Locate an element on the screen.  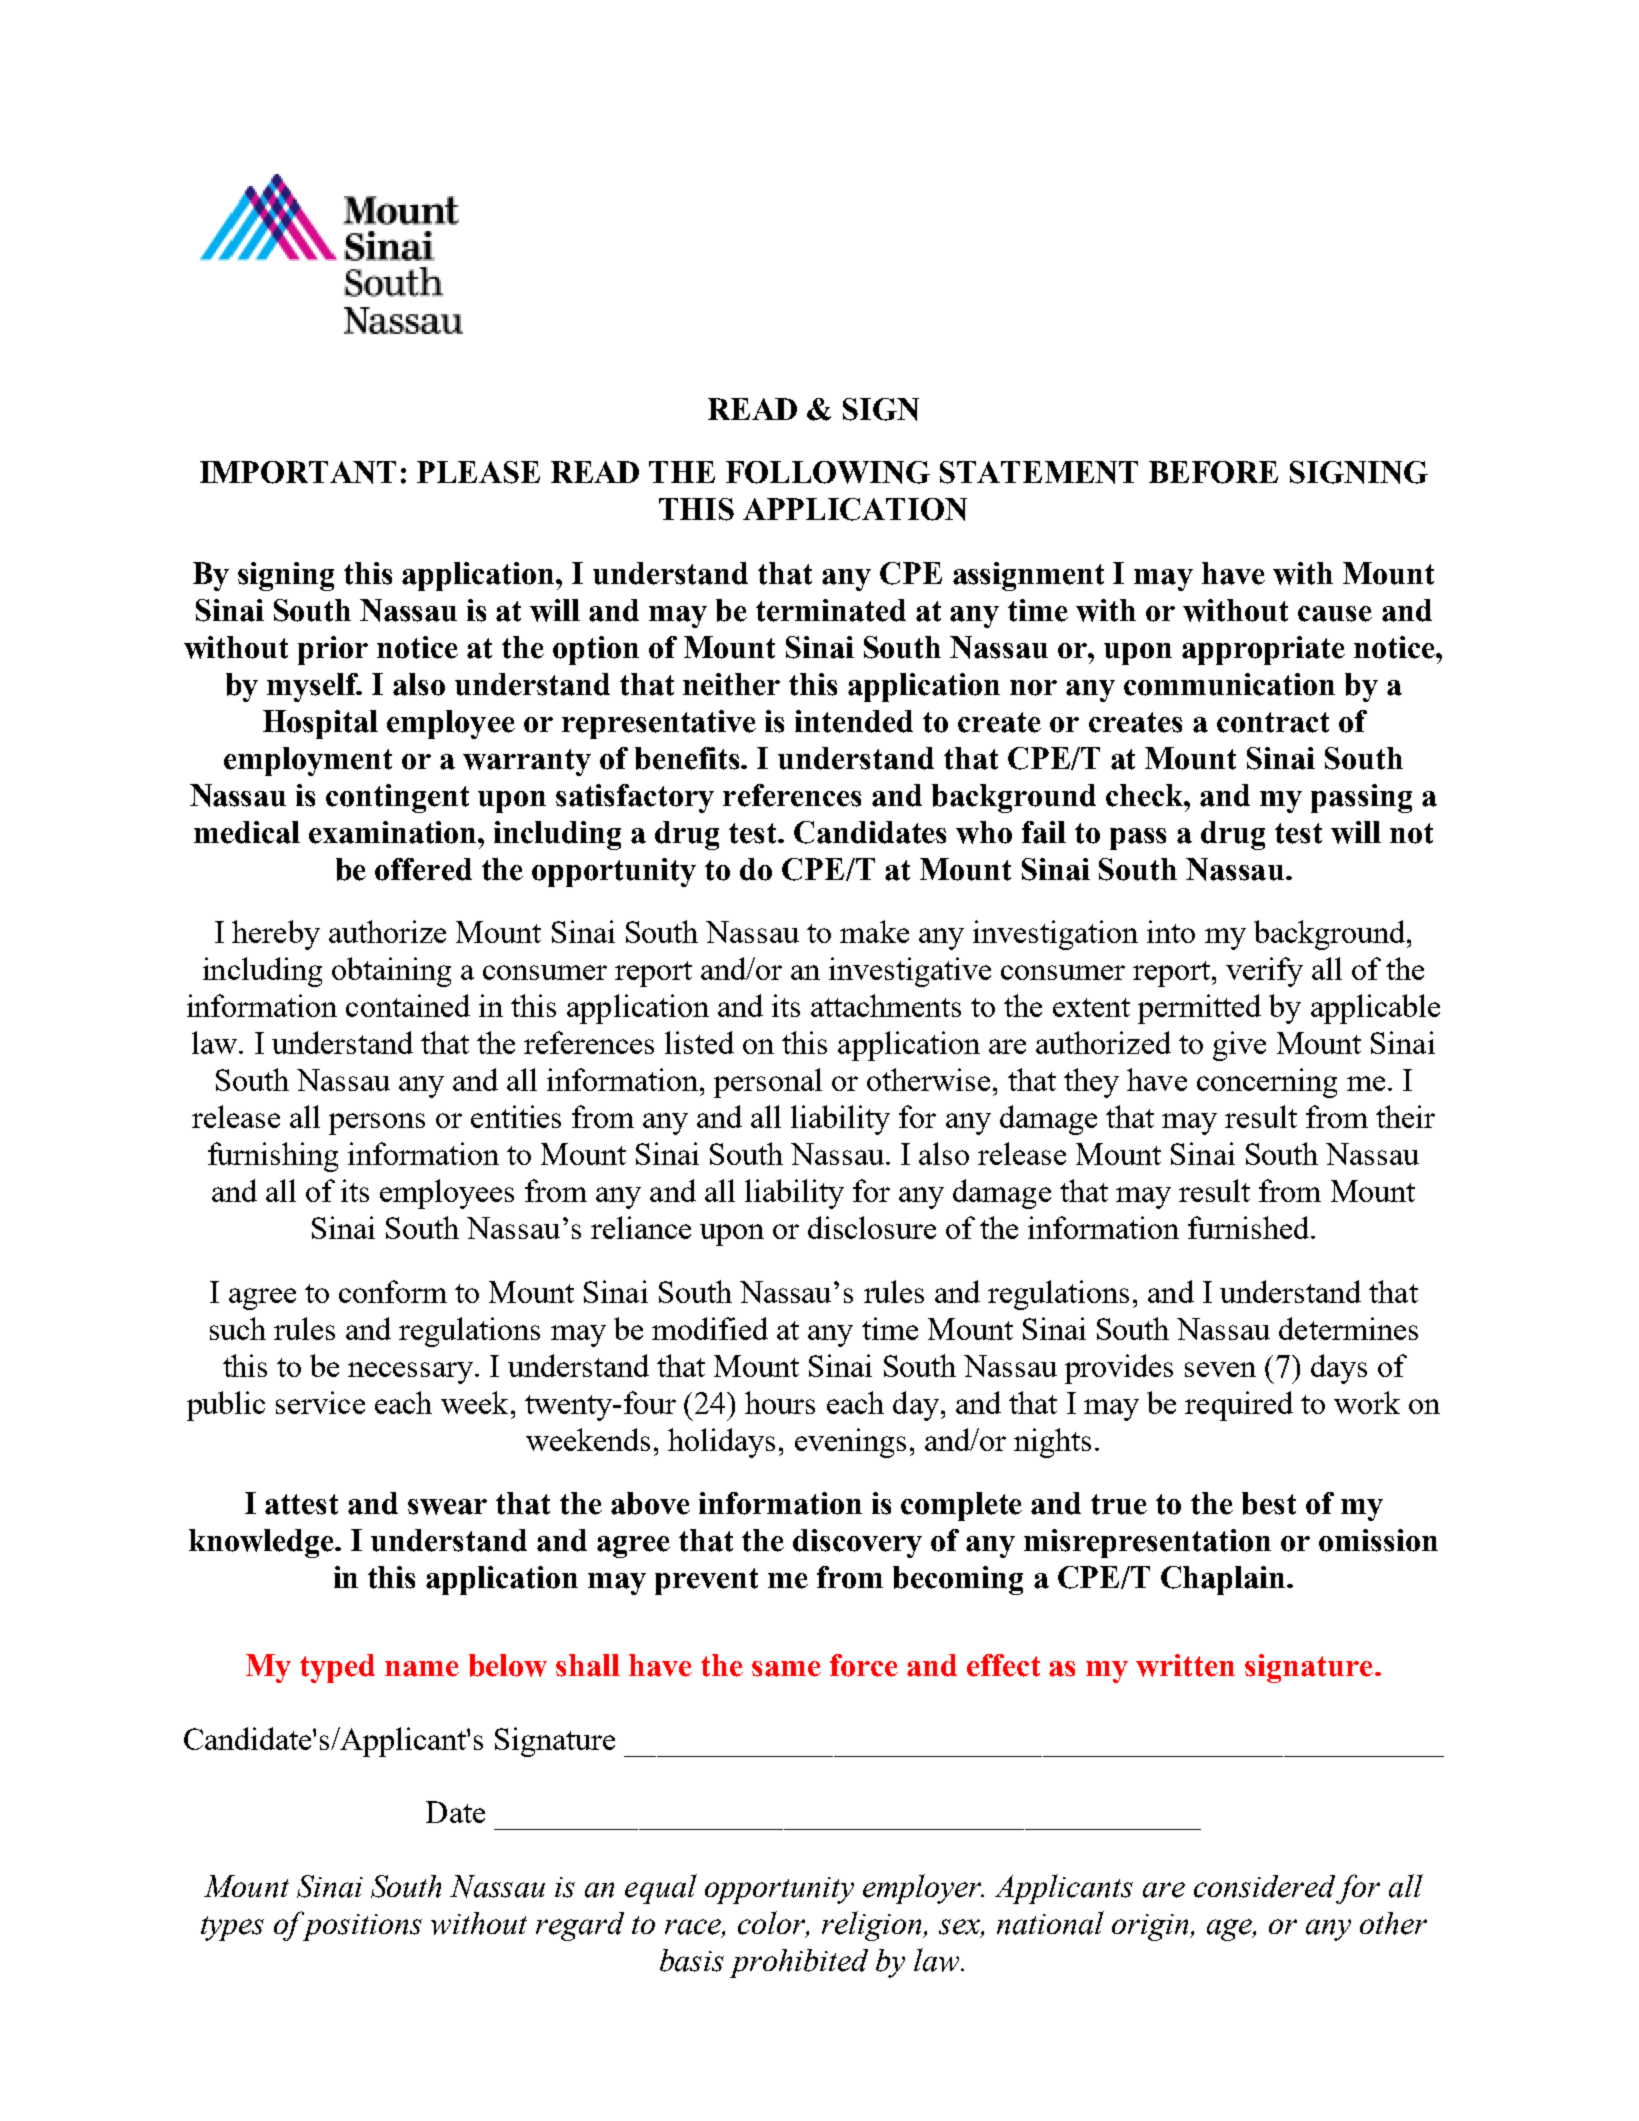
Chaplain is located at coordinates (1224, 1580).
